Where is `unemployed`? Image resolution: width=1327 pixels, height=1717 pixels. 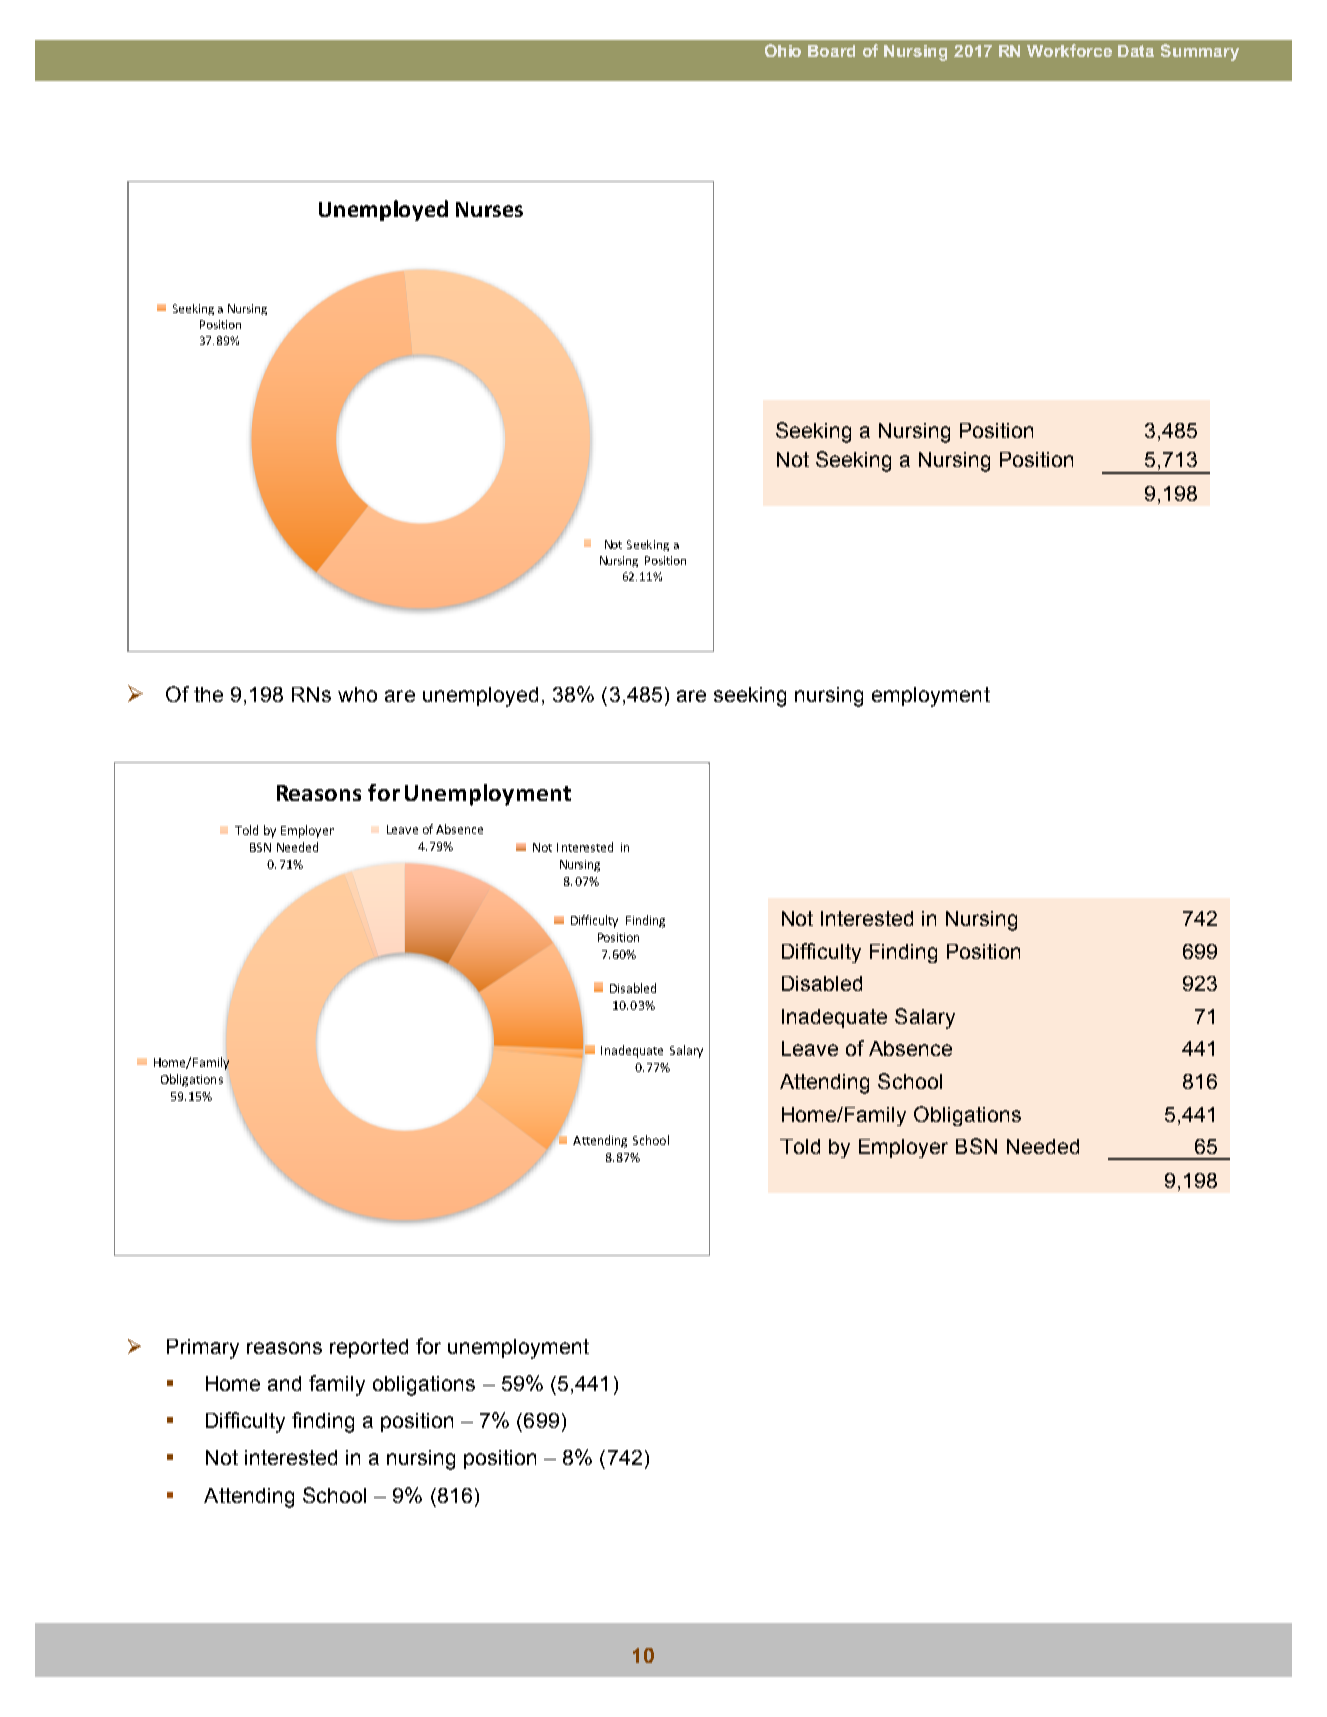
unemployed is located at coordinates (480, 697).
